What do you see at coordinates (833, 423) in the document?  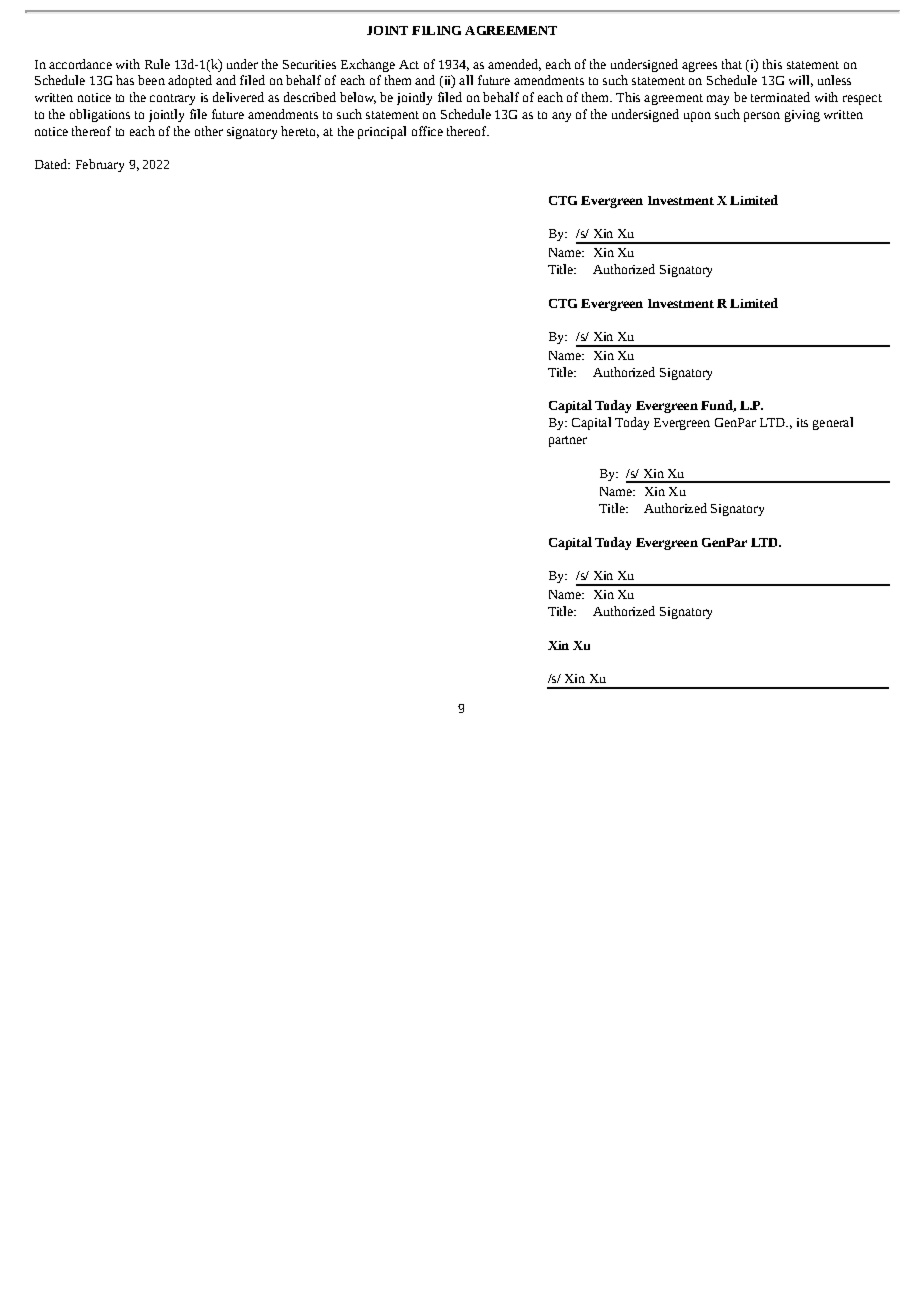 I see `general` at bounding box center [833, 423].
